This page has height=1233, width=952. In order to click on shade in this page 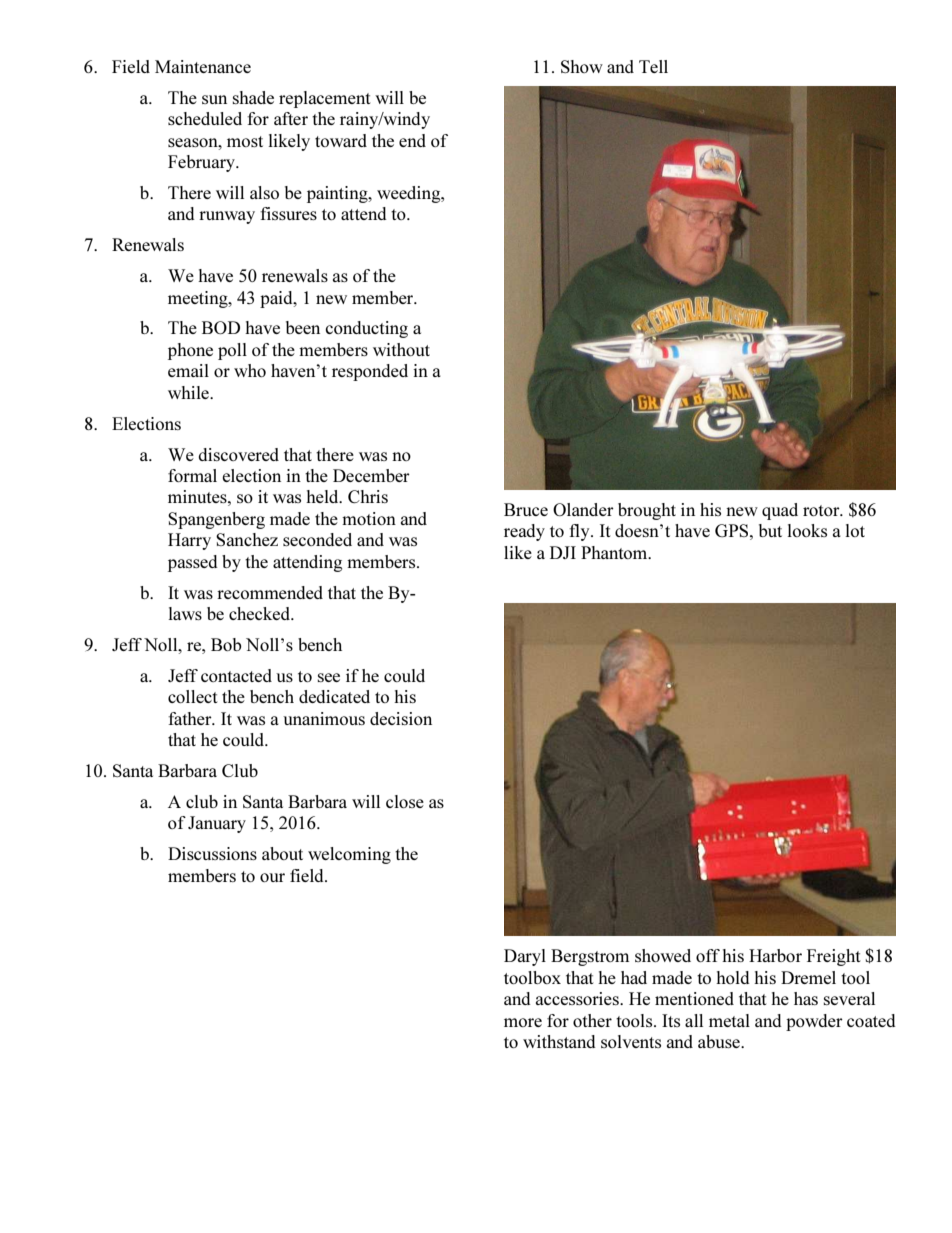, I will do `click(253, 97)`.
